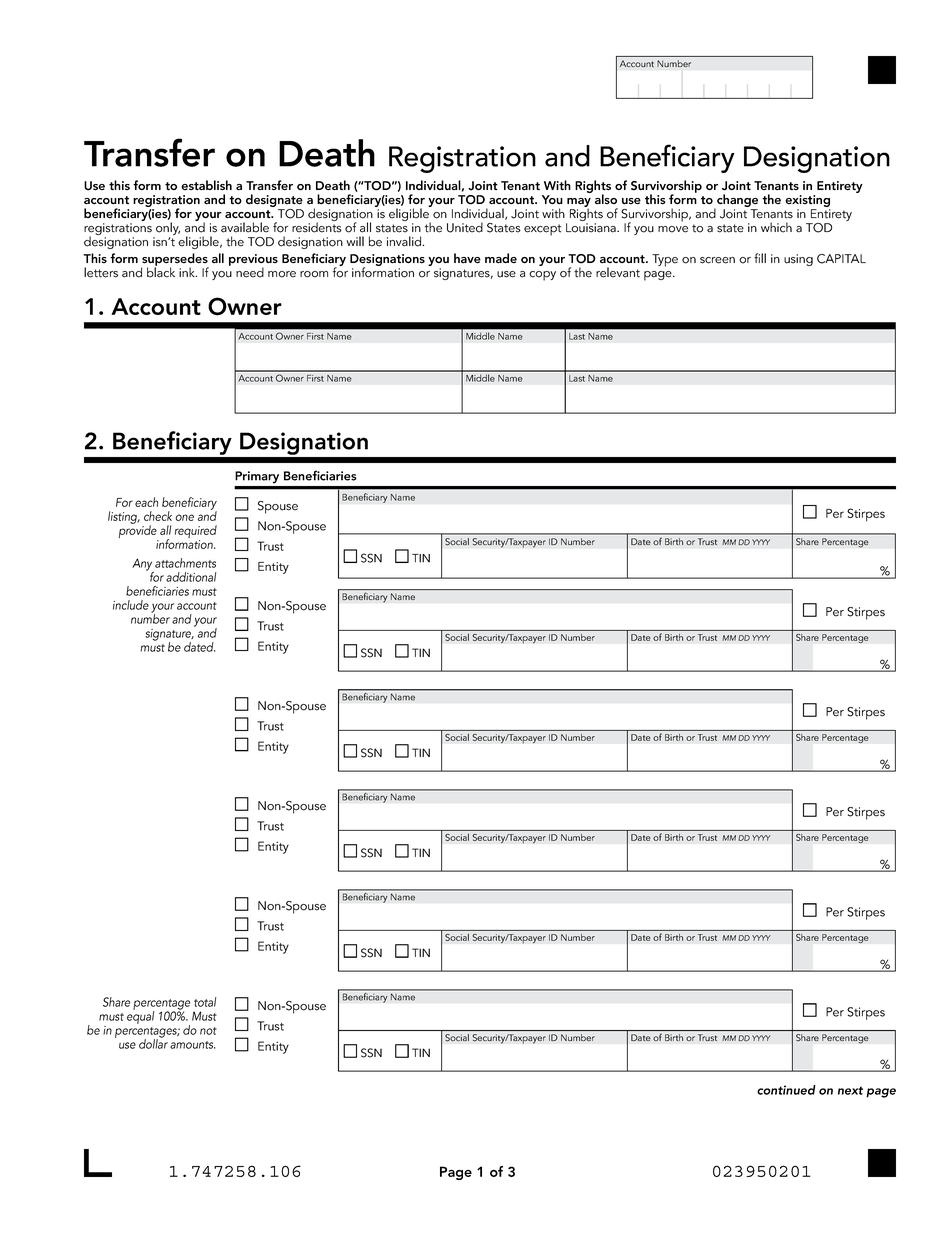 The width and height of the screenshot is (952, 1233). I want to click on one, so click(184, 517).
